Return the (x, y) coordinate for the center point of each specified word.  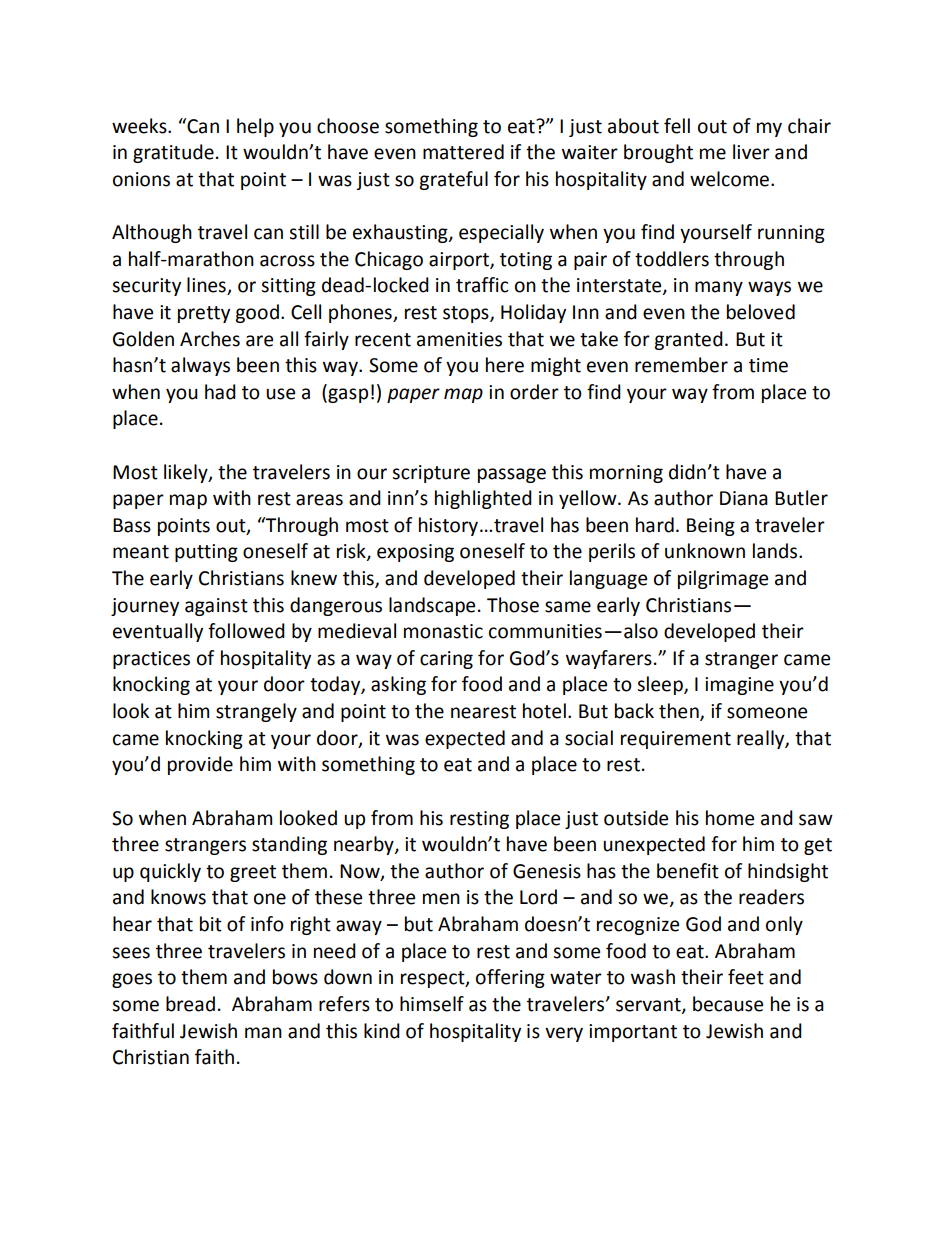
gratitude (173, 153)
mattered (463, 152)
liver (751, 152)
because (728, 1004)
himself (432, 1004)
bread (190, 1004)
